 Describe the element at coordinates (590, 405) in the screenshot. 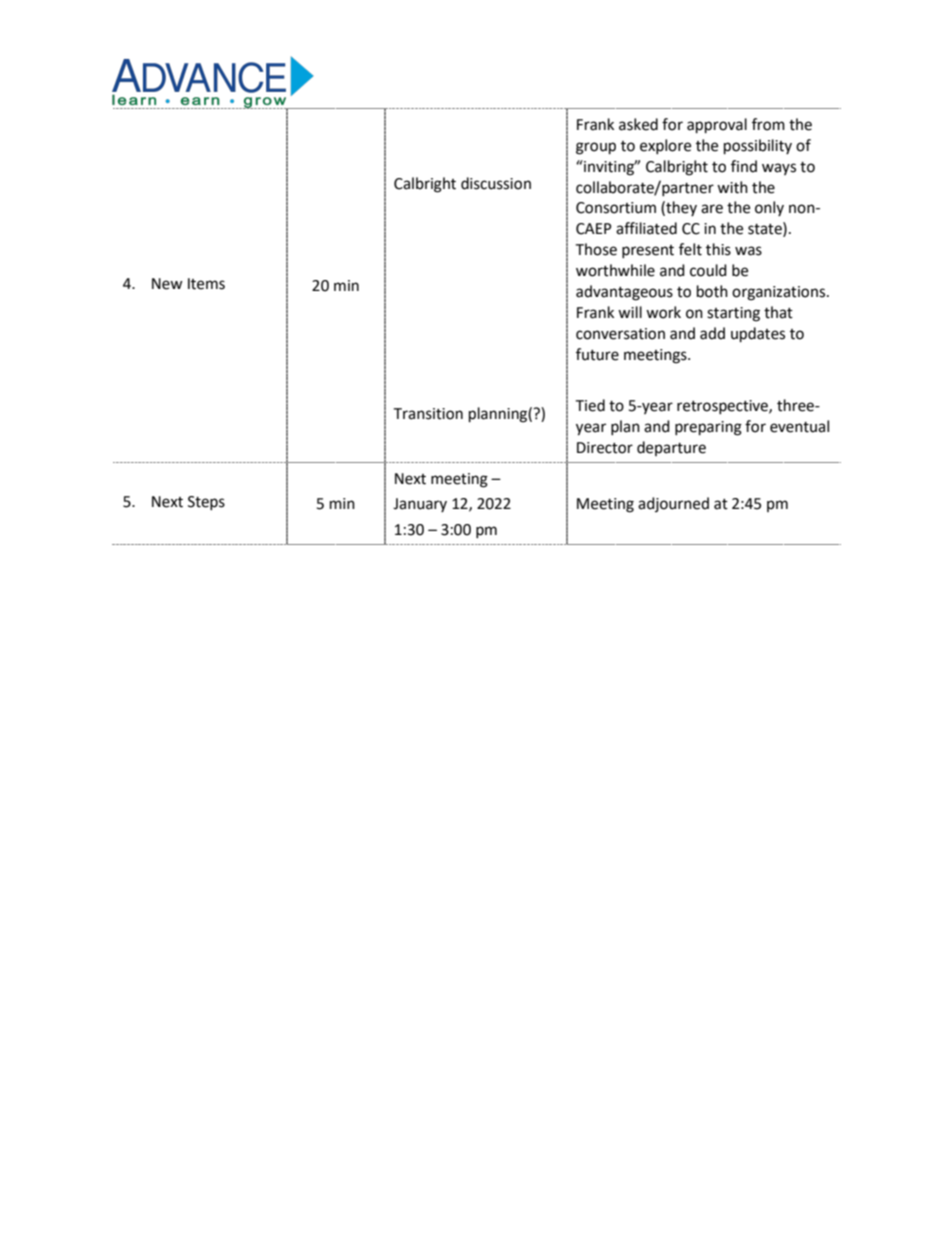

I see `Tied` at that location.
